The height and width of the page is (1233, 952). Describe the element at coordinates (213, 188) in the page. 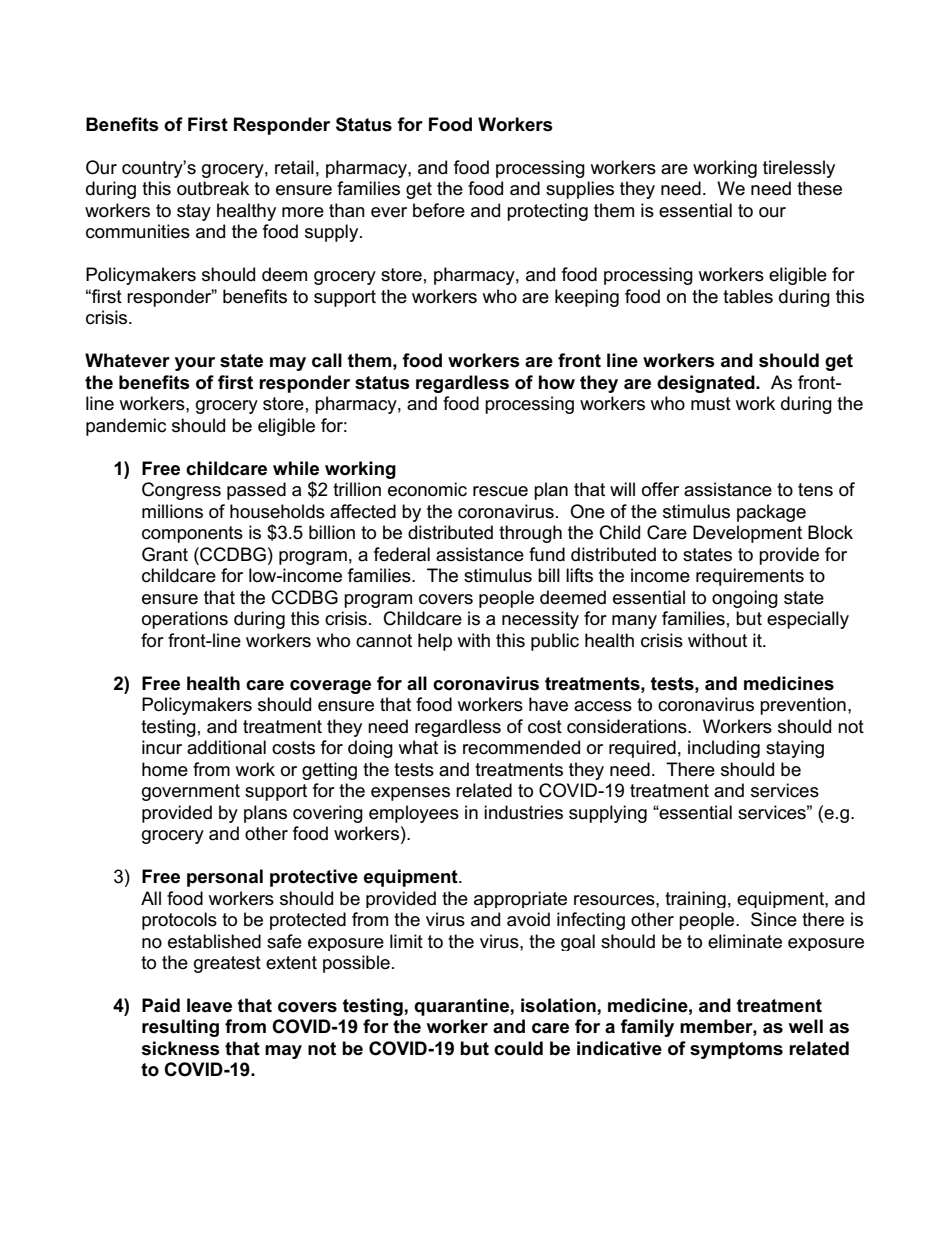

I see `outbreak` at that location.
